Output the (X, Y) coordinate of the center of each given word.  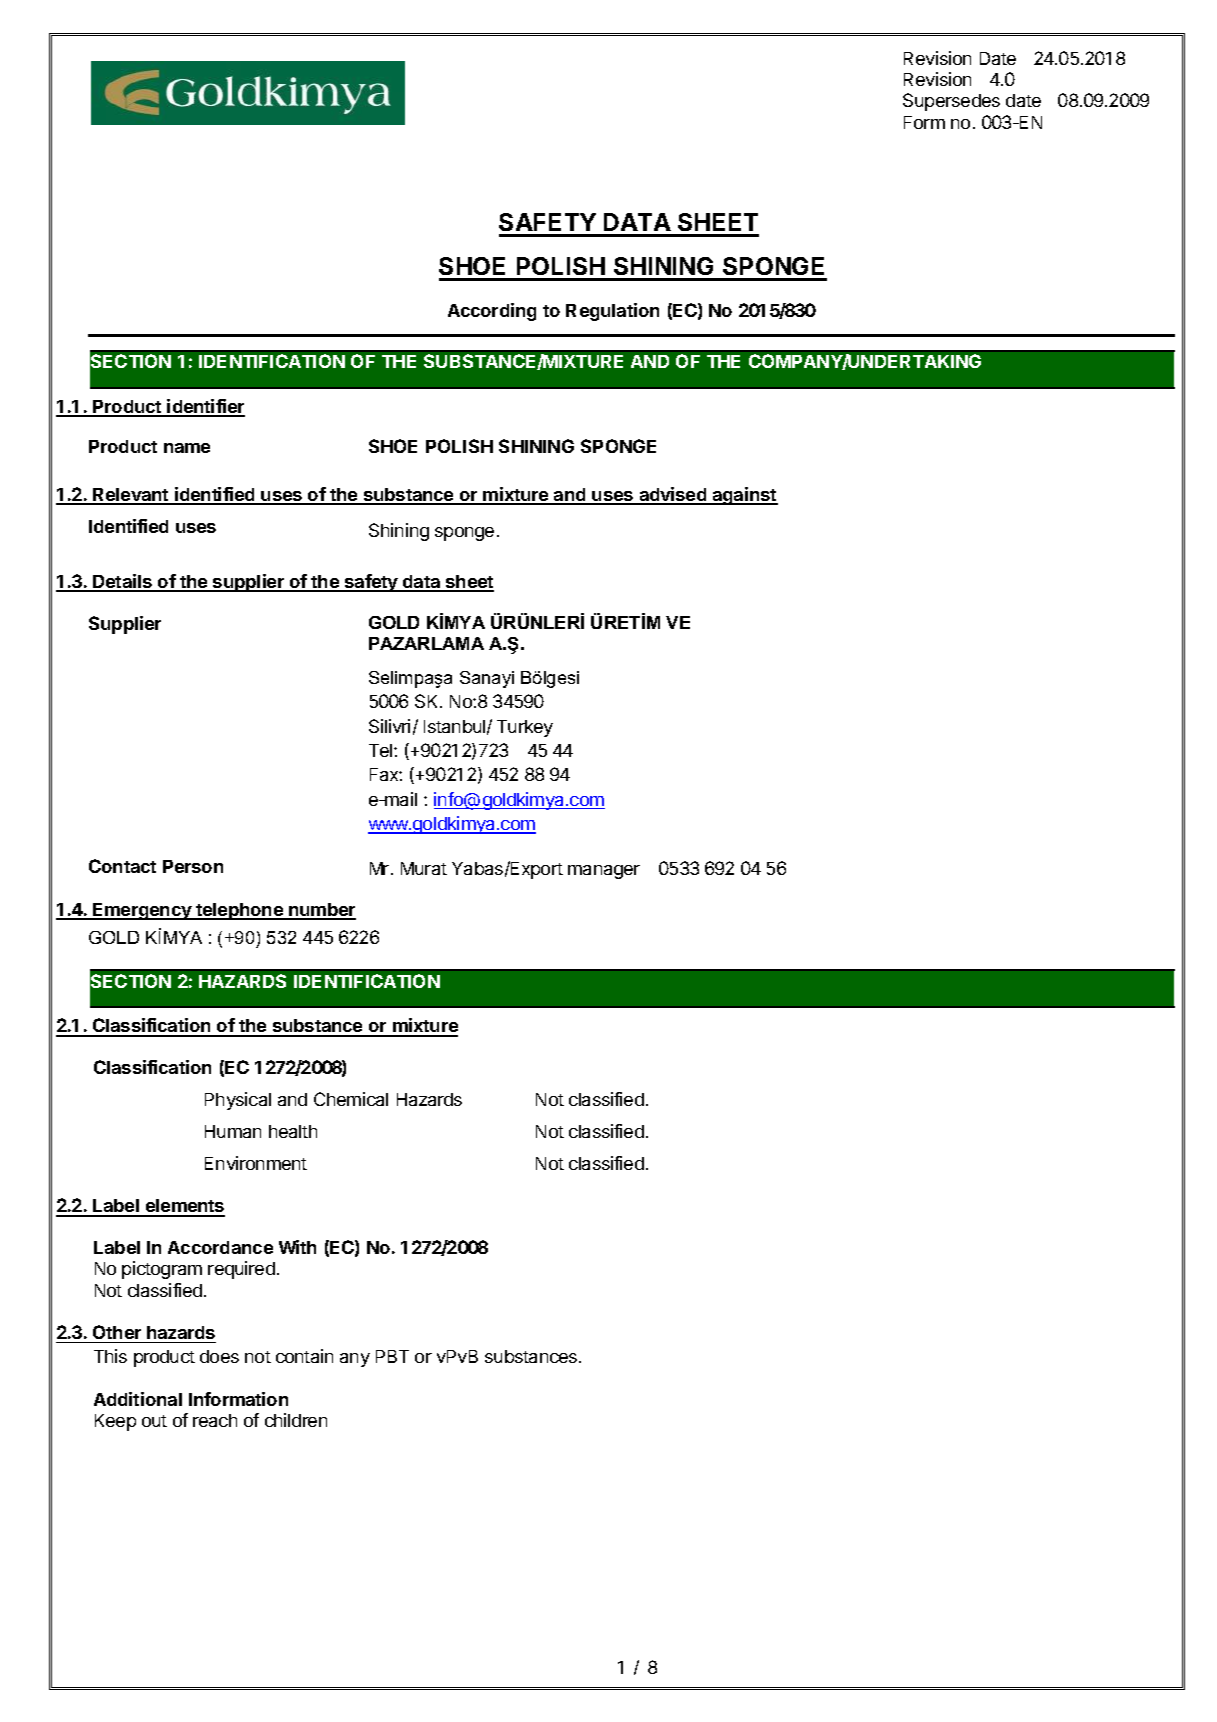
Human (233, 1131)
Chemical (351, 1099)
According (492, 312)
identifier (205, 407)
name (187, 448)
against (744, 496)
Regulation (612, 312)
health (293, 1131)
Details (122, 582)
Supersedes (951, 102)
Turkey (525, 728)
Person (193, 866)
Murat (424, 868)
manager (604, 872)
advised (673, 495)
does (219, 1356)
